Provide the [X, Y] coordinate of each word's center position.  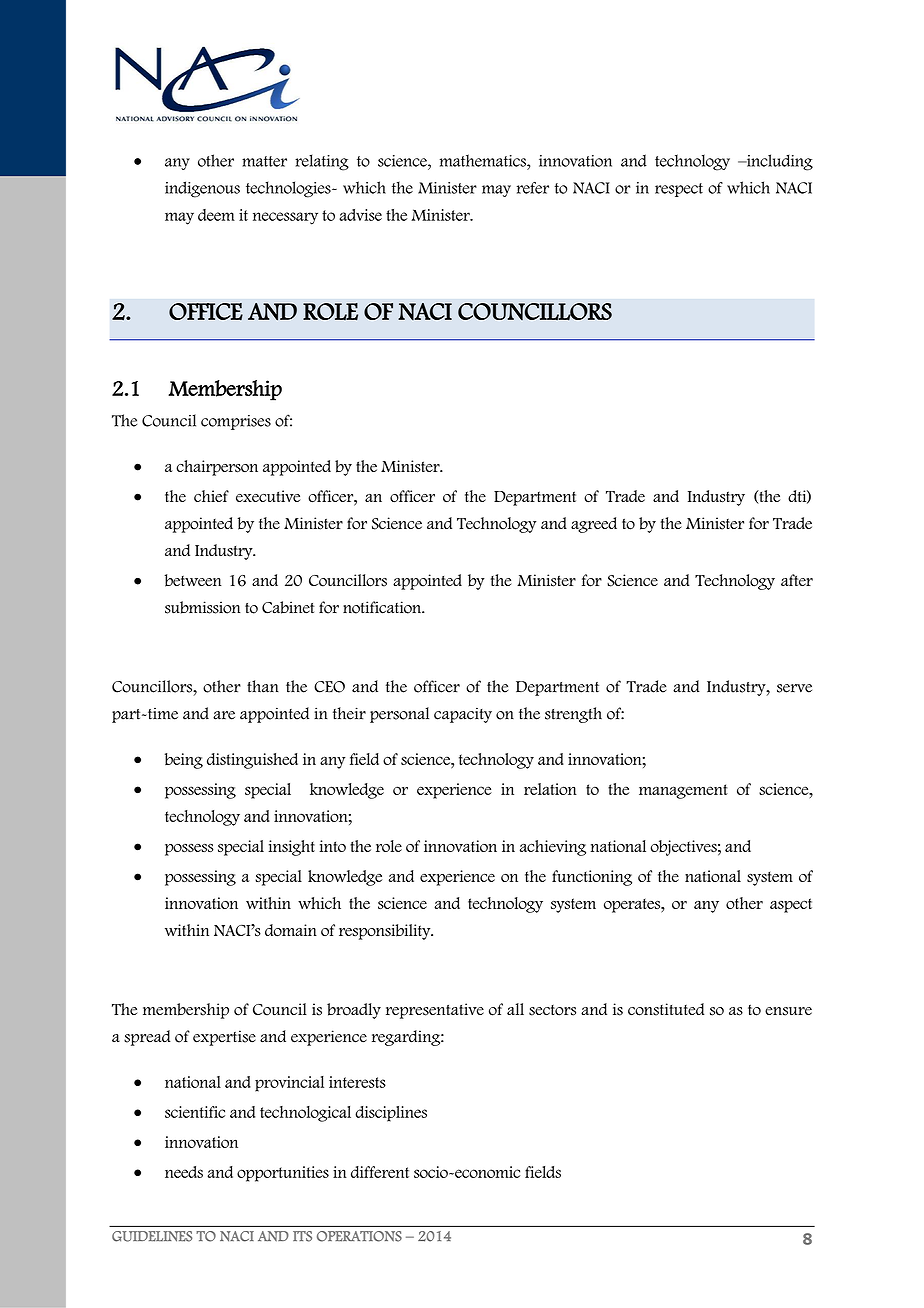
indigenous [202, 189]
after [797, 580]
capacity [463, 715]
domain [291, 930]
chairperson [217, 468]
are [224, 715]
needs [184, 1172]
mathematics [484, 160]
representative [435, 1011]
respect [679, 190]
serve [794, 688]
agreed [594, 525]
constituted [666, 1009]
